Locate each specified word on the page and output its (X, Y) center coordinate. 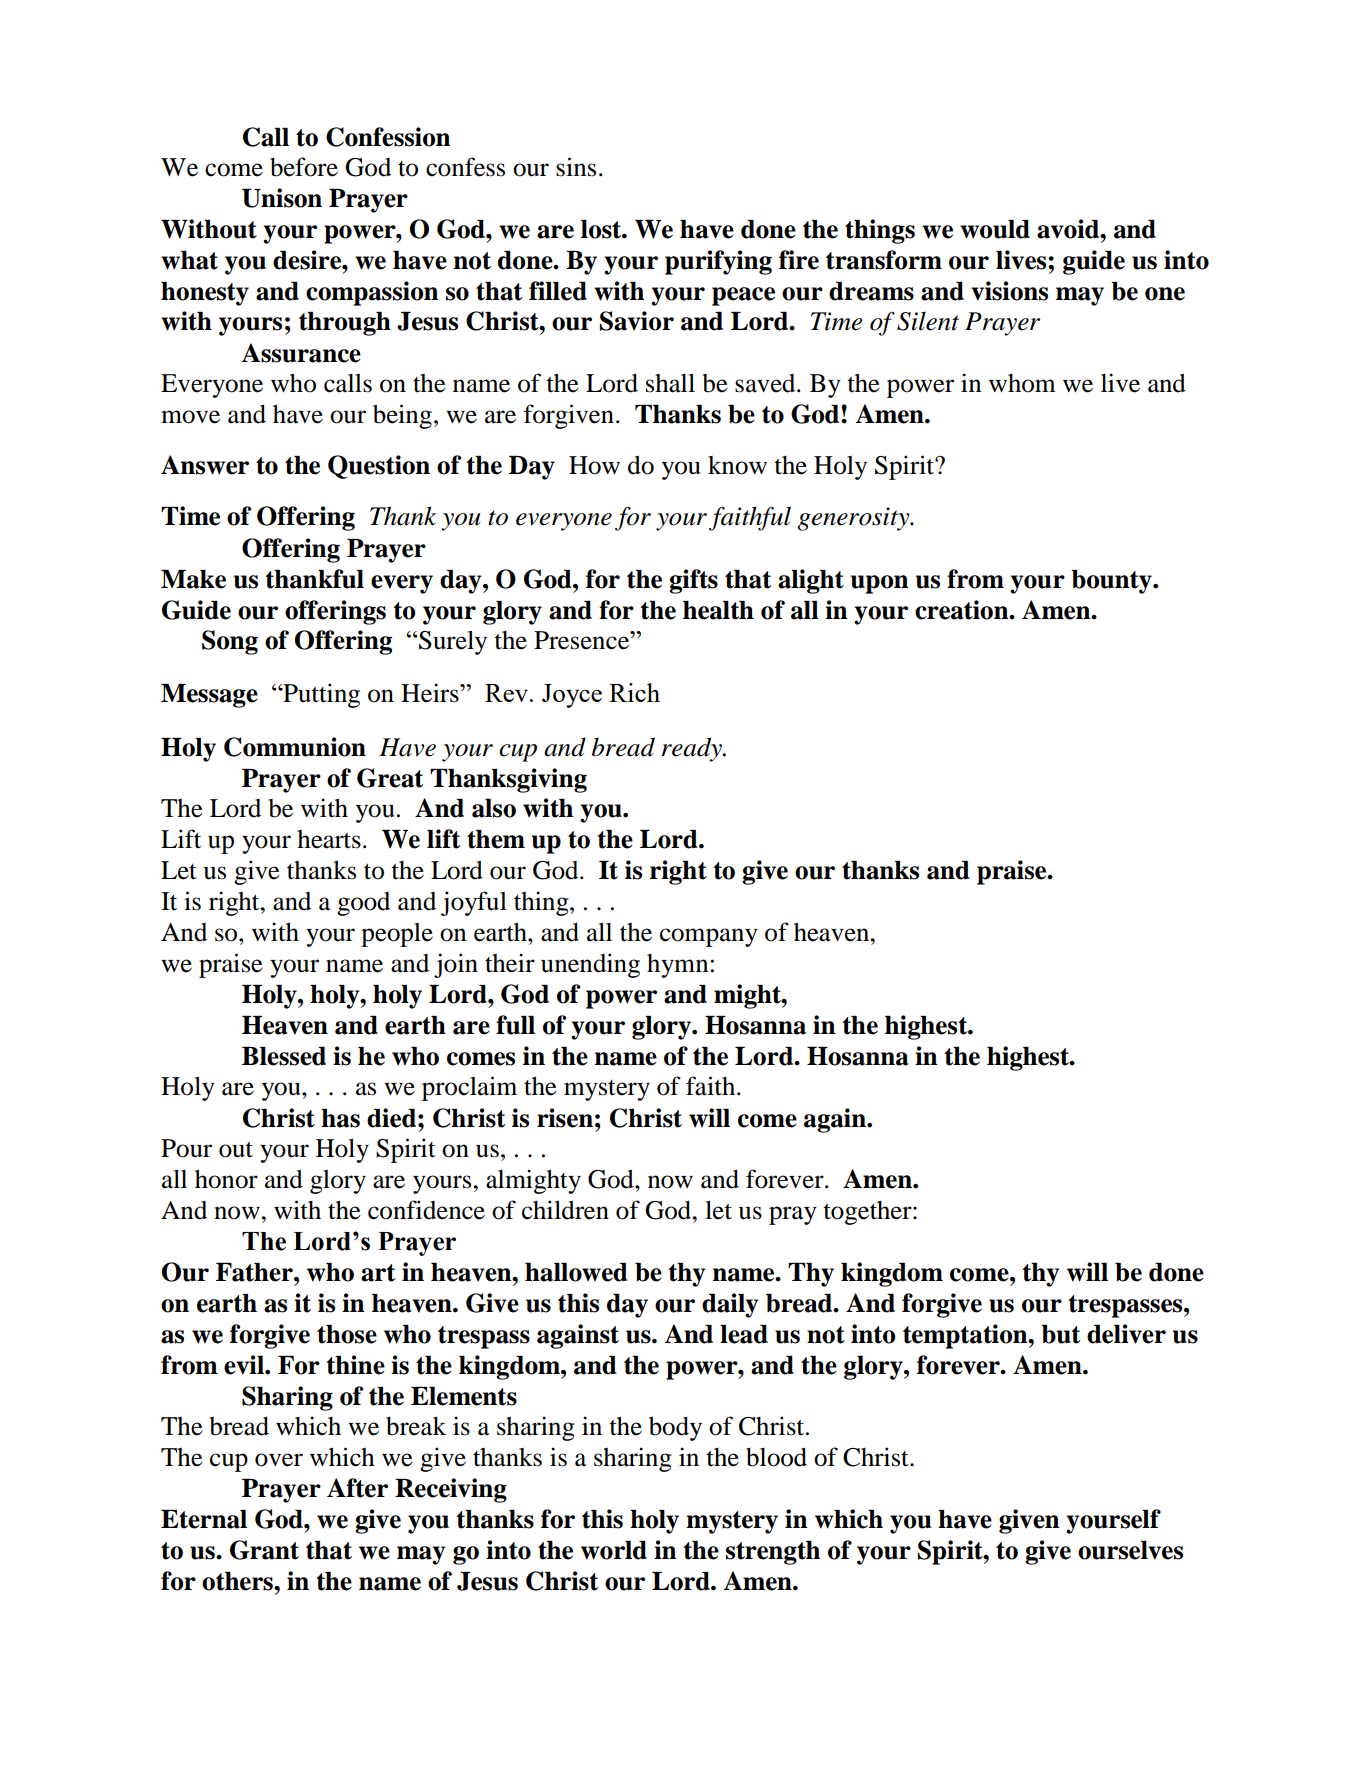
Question (379, 467)
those (347, 1334)
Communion (295, 747)
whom (1022, 383)
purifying (718, 262)
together (869, 1213)
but (1060, 1334)
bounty (1112, 582)
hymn (679, 966)
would (995, 229)
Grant (264, 1550)
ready (693, 749)
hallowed (576, 1272)
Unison (282, 198)
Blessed (284, 1056)
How (594, 465)
